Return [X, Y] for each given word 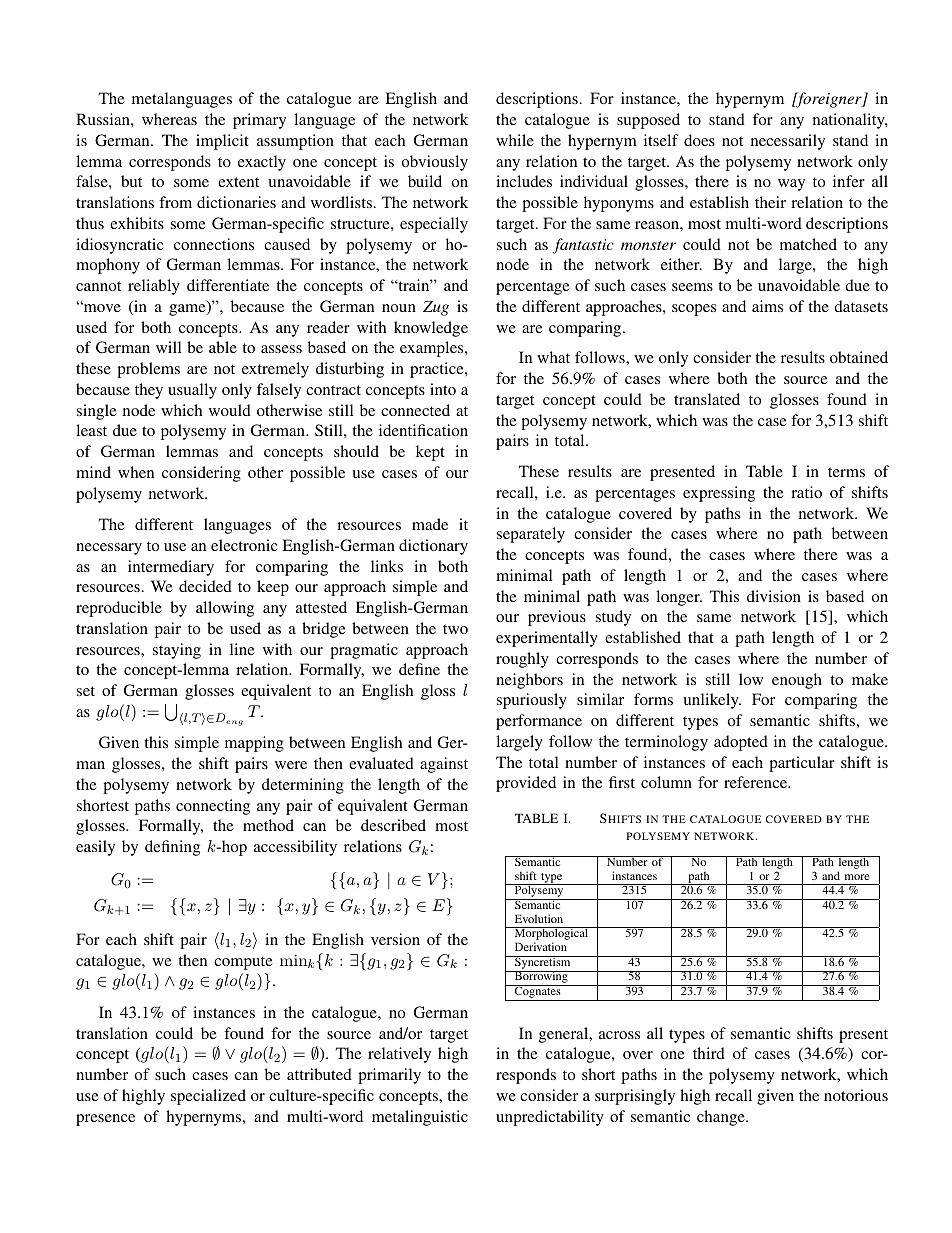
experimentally [547, 639]
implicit [222, 142]
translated [707, 399]
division [774, 596]
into [443, 389]
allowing [225, 609]
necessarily [788, 142]
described [393, 825]
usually [192, 391]
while [515, 140]
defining [172, 848]
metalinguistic [420, 1118]
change [722, 1118]
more [857, 877]
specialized [208, 1097]
